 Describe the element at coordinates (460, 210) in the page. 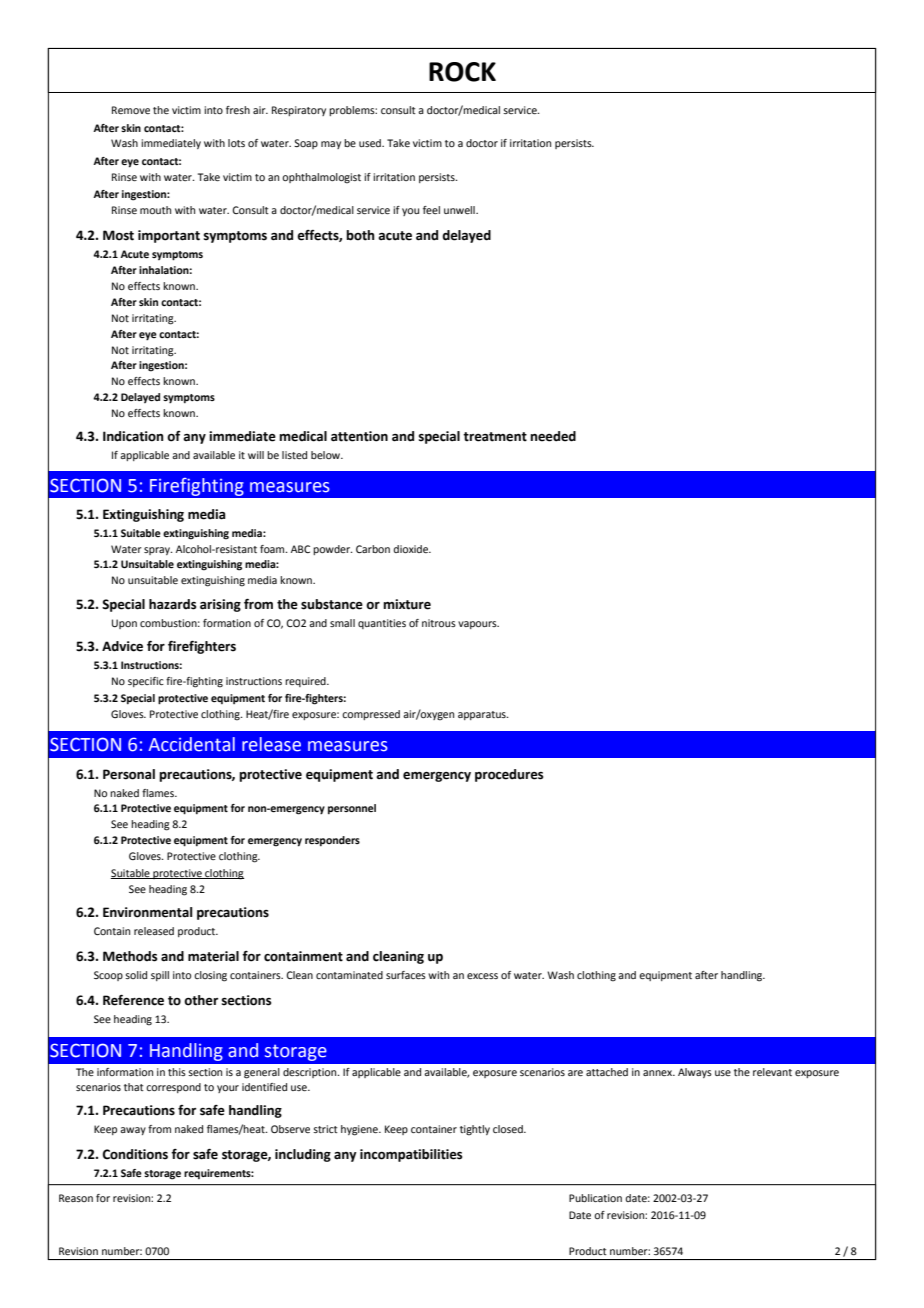

I see `unwell` at that location.
